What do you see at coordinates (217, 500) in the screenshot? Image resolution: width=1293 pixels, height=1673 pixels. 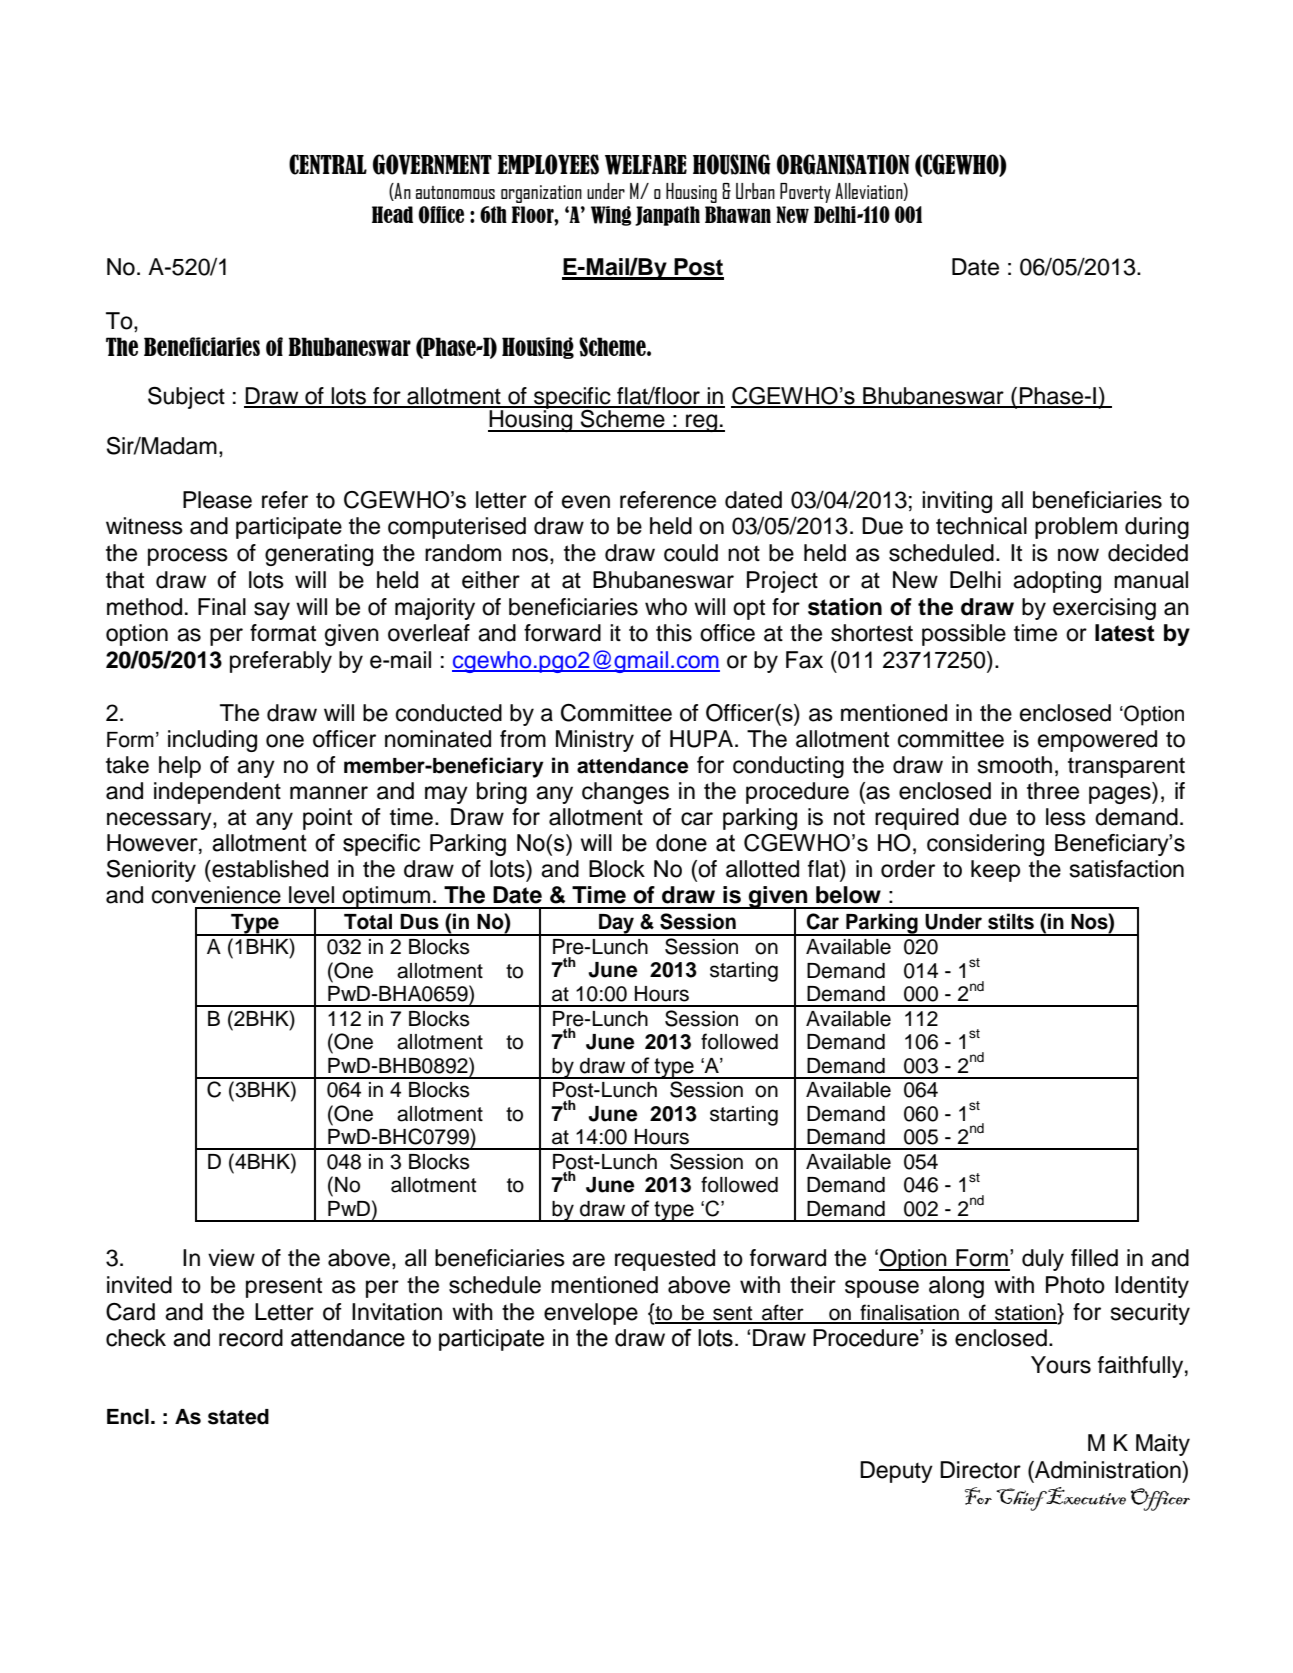 I see `Please` at bounding box center [217, 500].
